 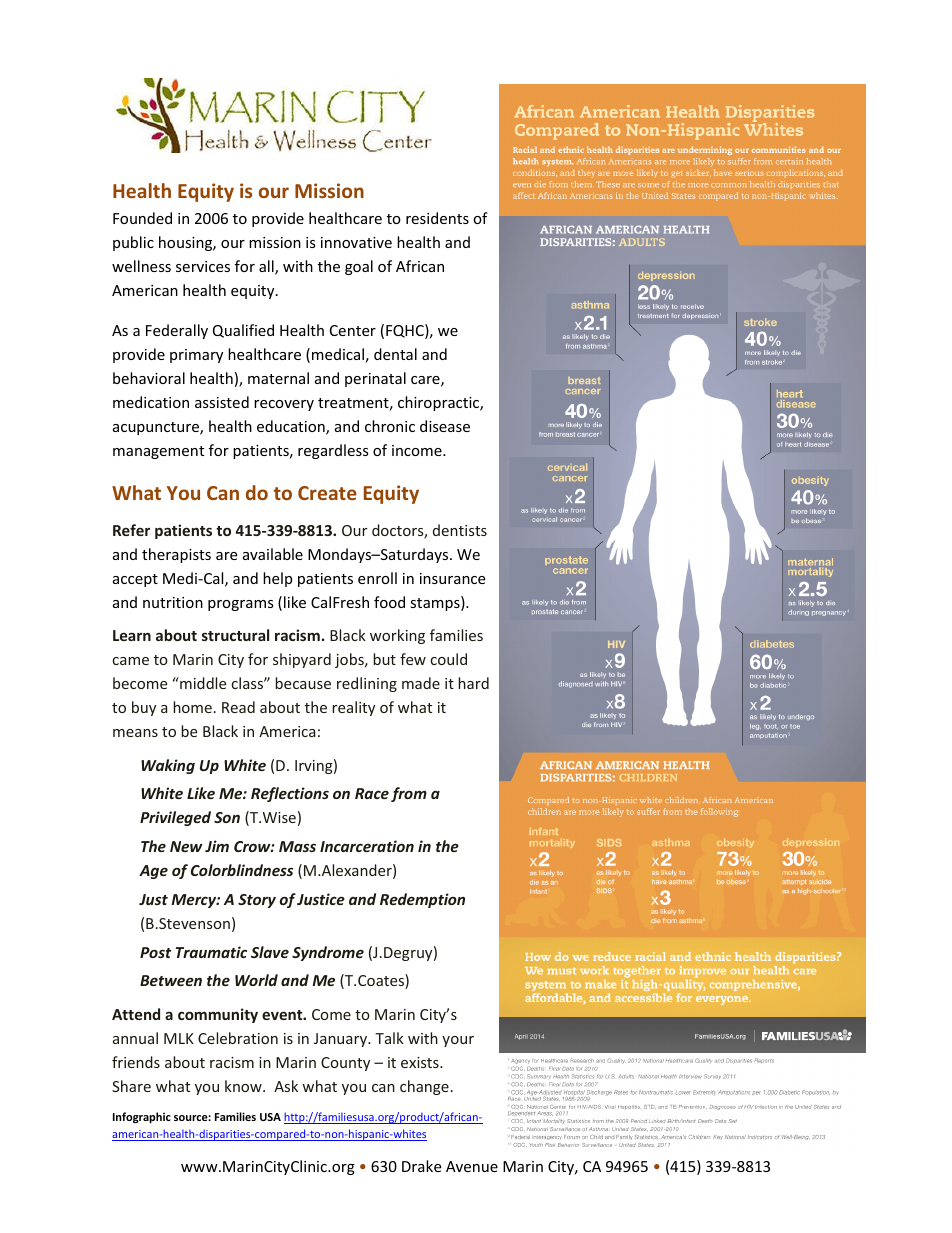 I want to click on Infographic, so click(x=142, y=1118).
